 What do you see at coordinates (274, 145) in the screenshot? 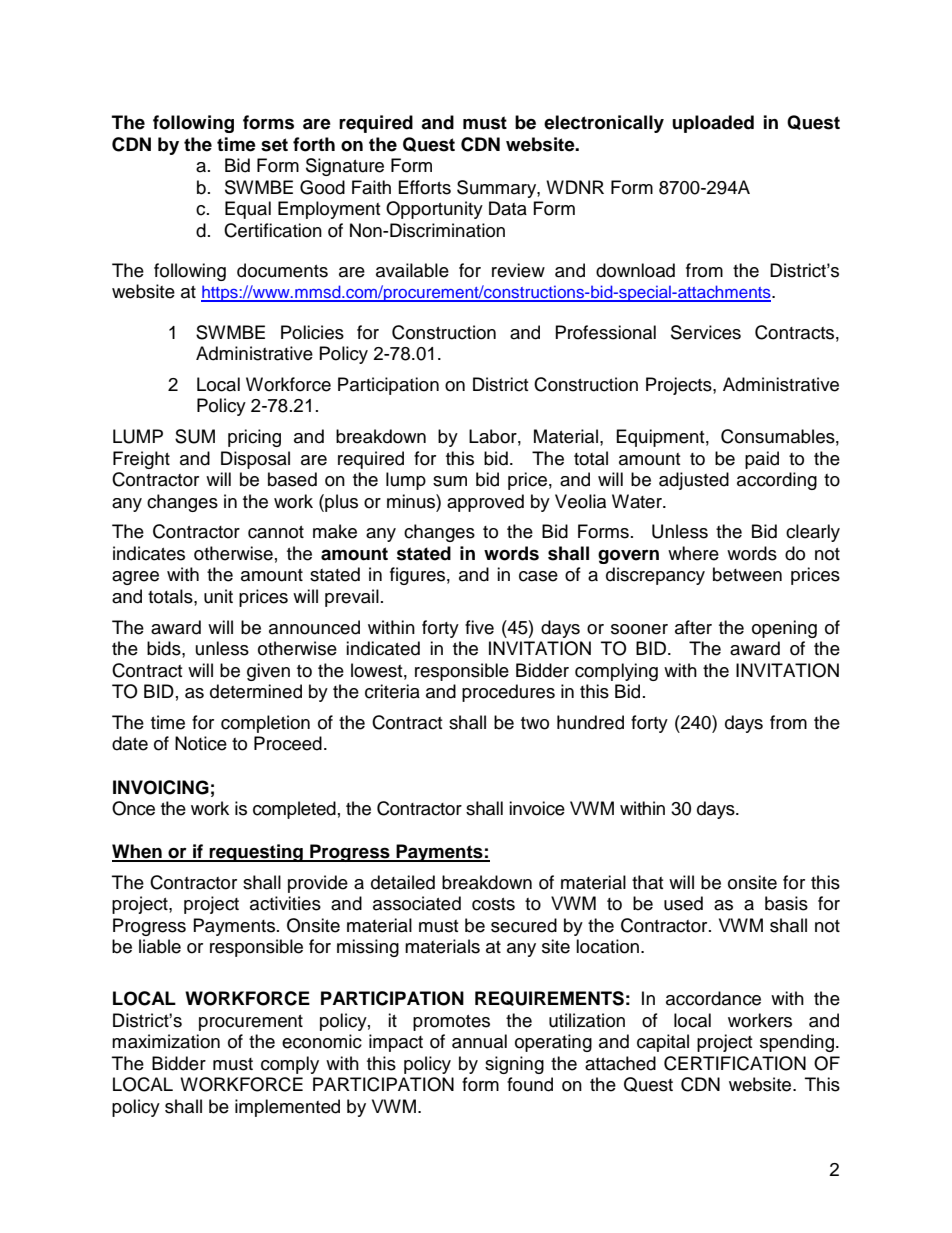
I see `set` at bounding box center [274, 145].
